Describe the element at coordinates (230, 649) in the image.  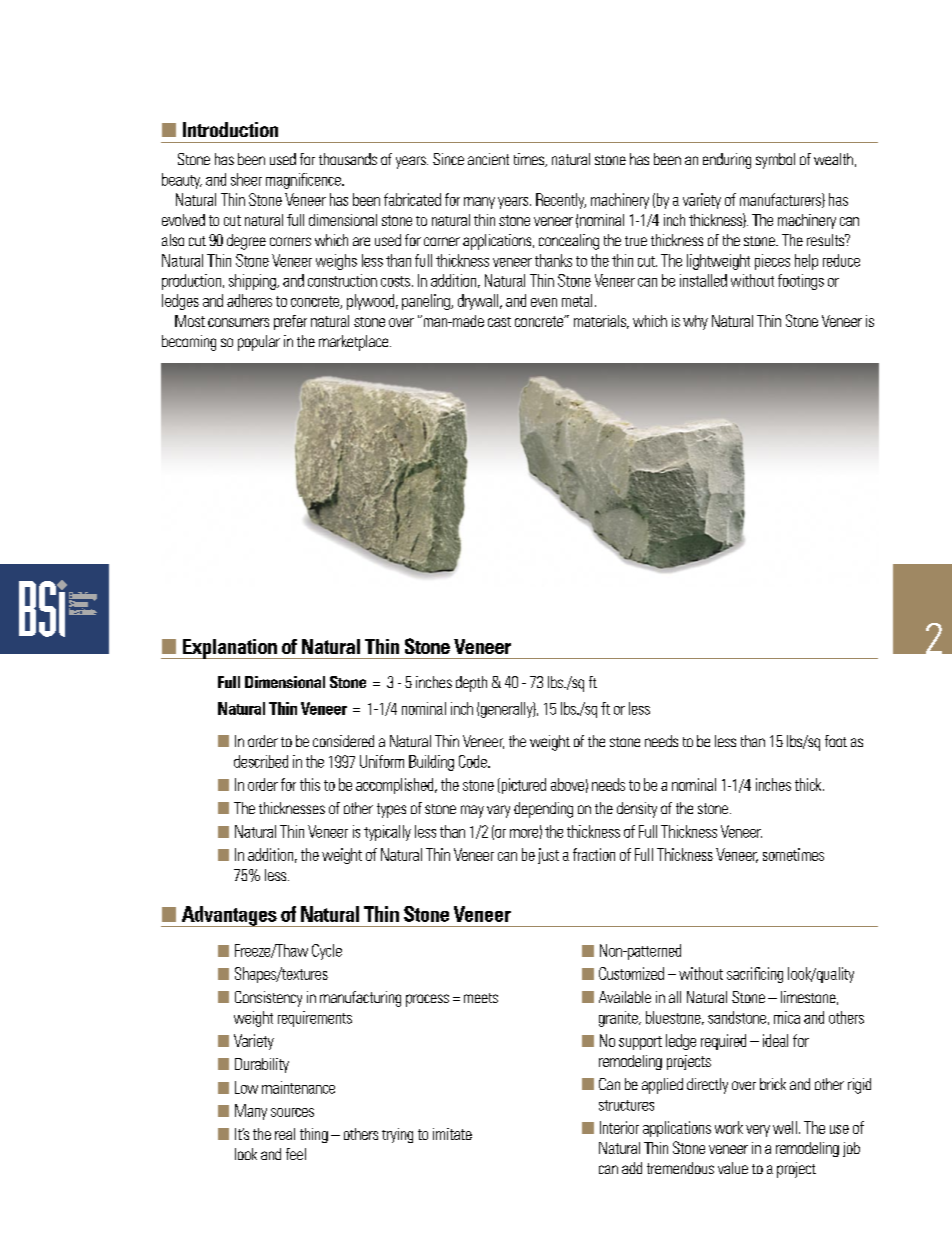
I see `Explanation` at that location.
